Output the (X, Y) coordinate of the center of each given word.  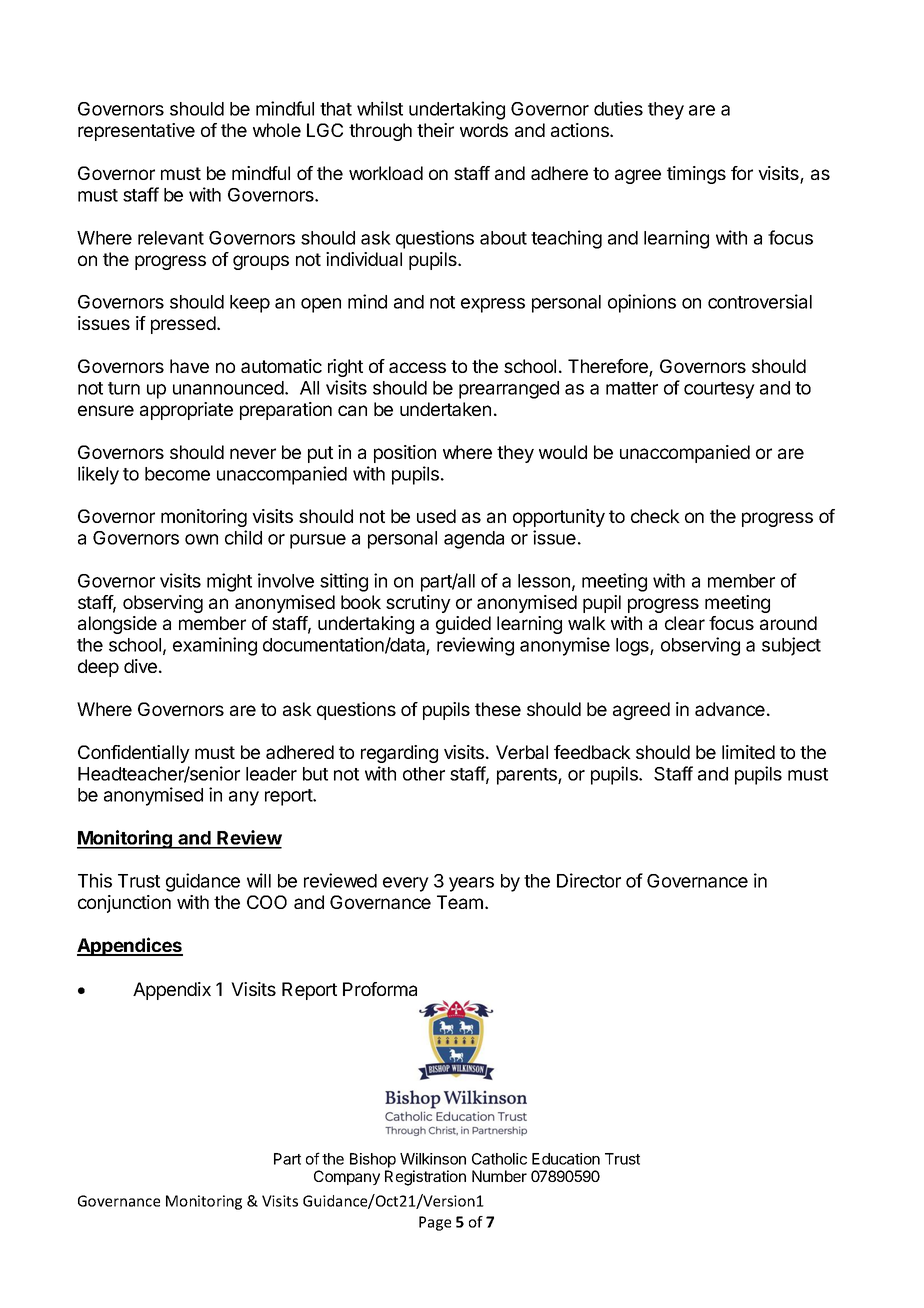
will (259, 880)
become (177, 474)
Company (347, 1177)
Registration (425, 1178)
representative (136, 132)
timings (696, 175)
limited (748, 752)
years (471, 884)
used (436, 516)
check (655, 516)
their (435, 130)
